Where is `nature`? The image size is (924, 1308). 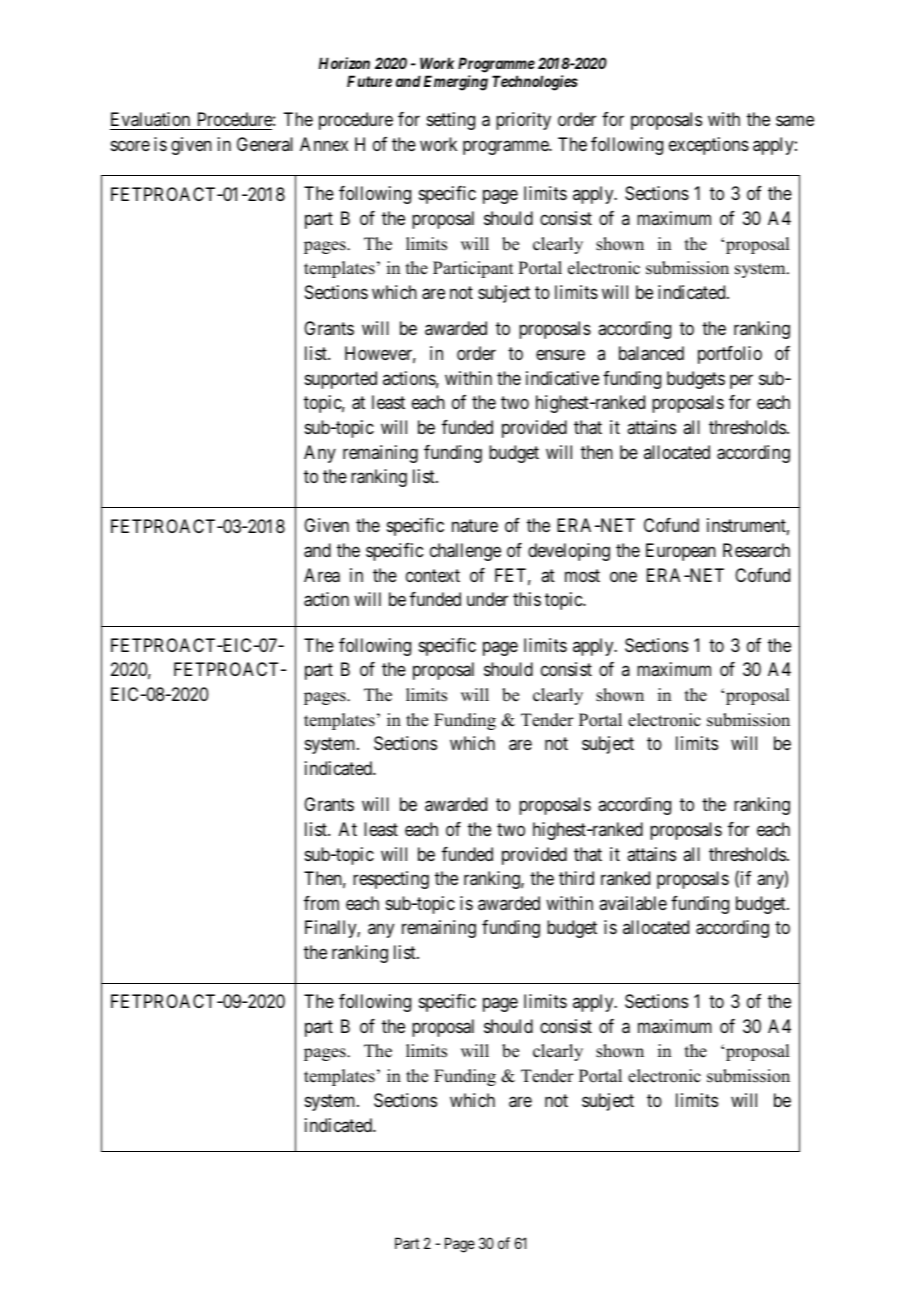
nature is located at coordinates (475, 526).
